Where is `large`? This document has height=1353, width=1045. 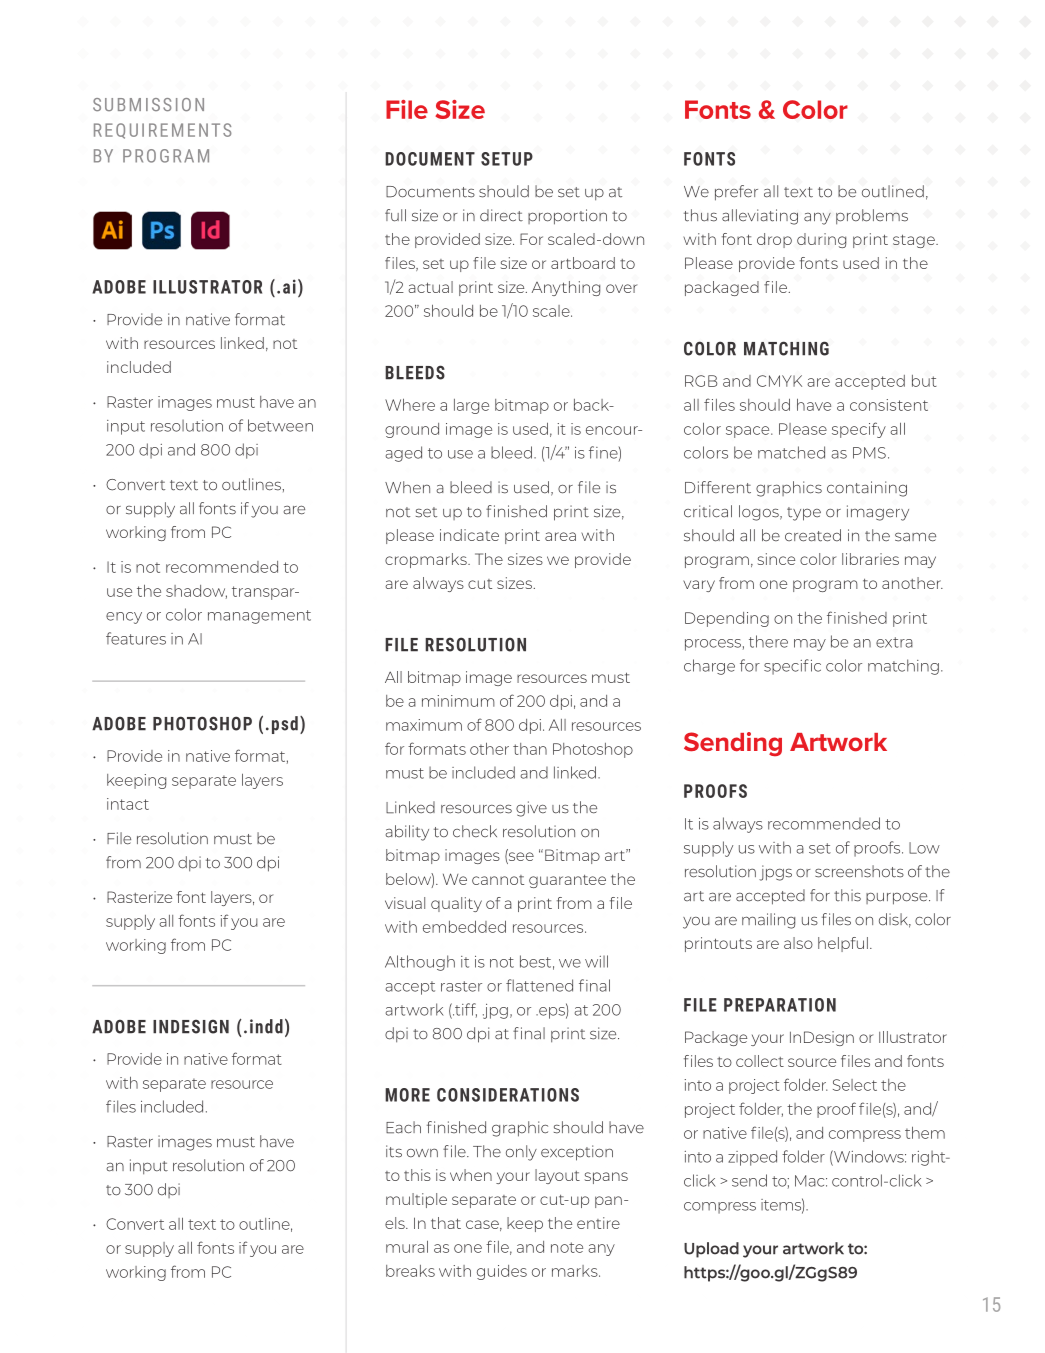 large is located at coordinates (471, 406).
